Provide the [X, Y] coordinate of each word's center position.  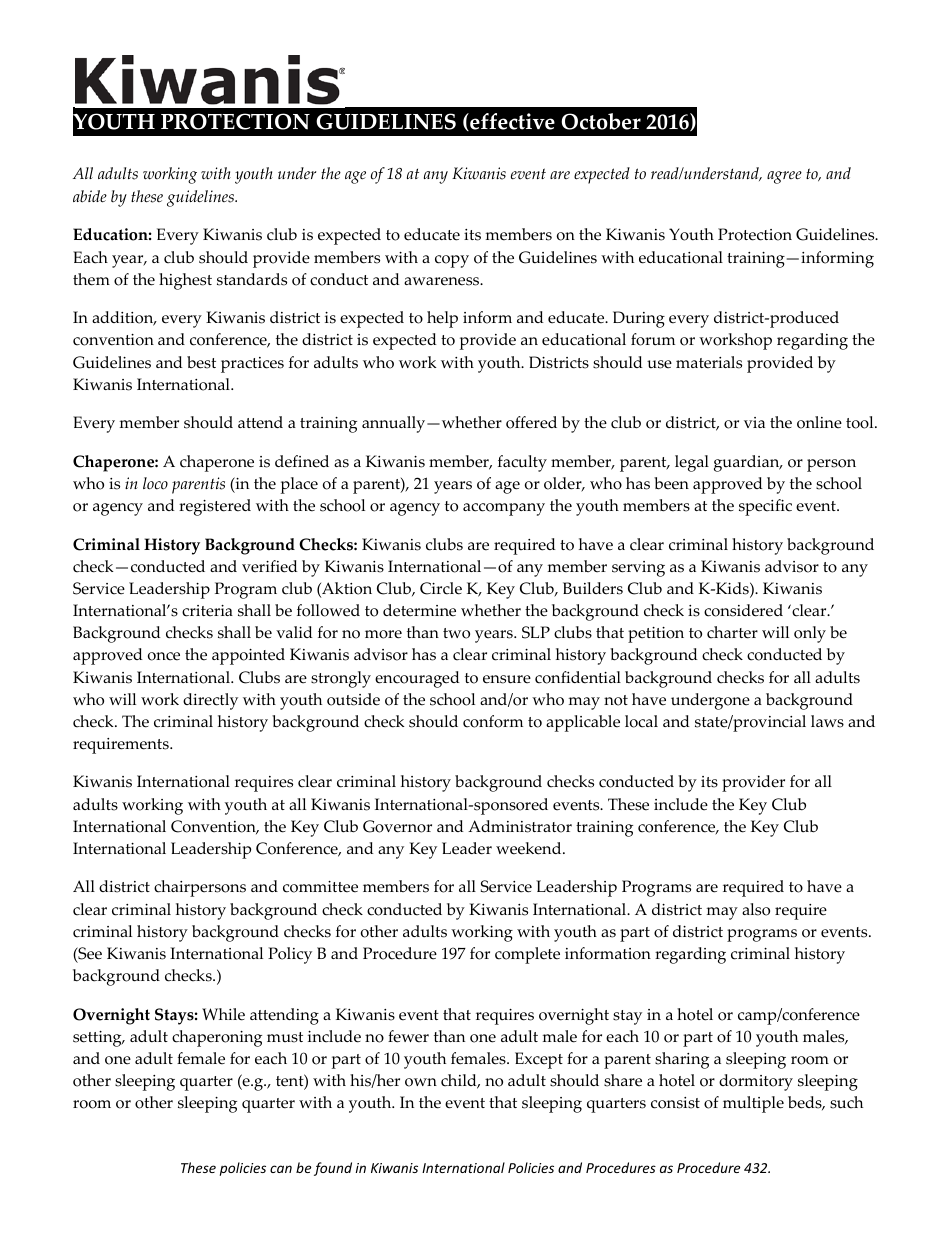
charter [732, 632]
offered [531, 422]
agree [784, 177]
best [201, 362]
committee [320, 887]
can [281, 1169]
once [164, 656]
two [456, 633]
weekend [530, 848]
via [754, 422]
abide [90, 196]
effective [511, 122]
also [756, 909]
